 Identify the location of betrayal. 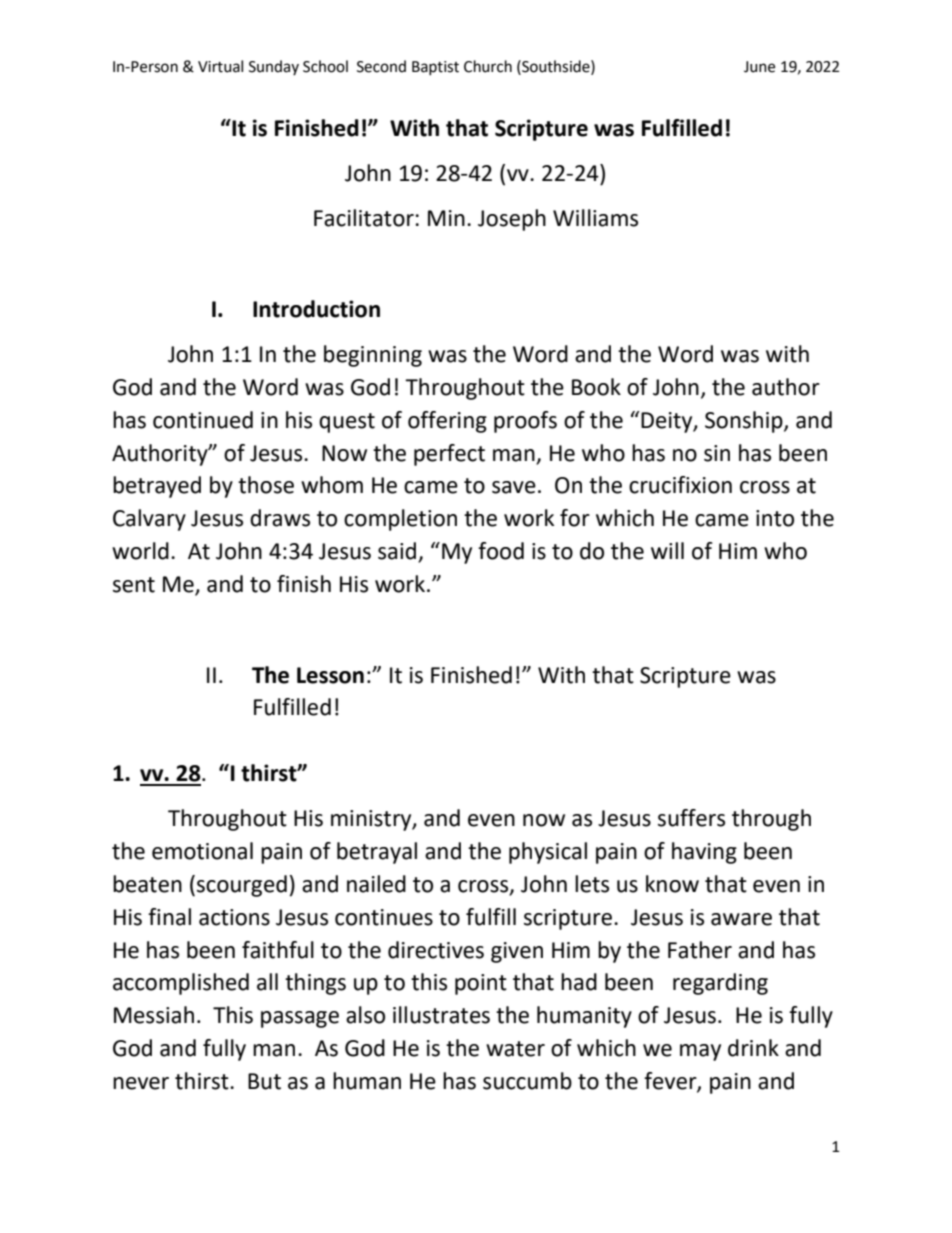
(377, 853).
